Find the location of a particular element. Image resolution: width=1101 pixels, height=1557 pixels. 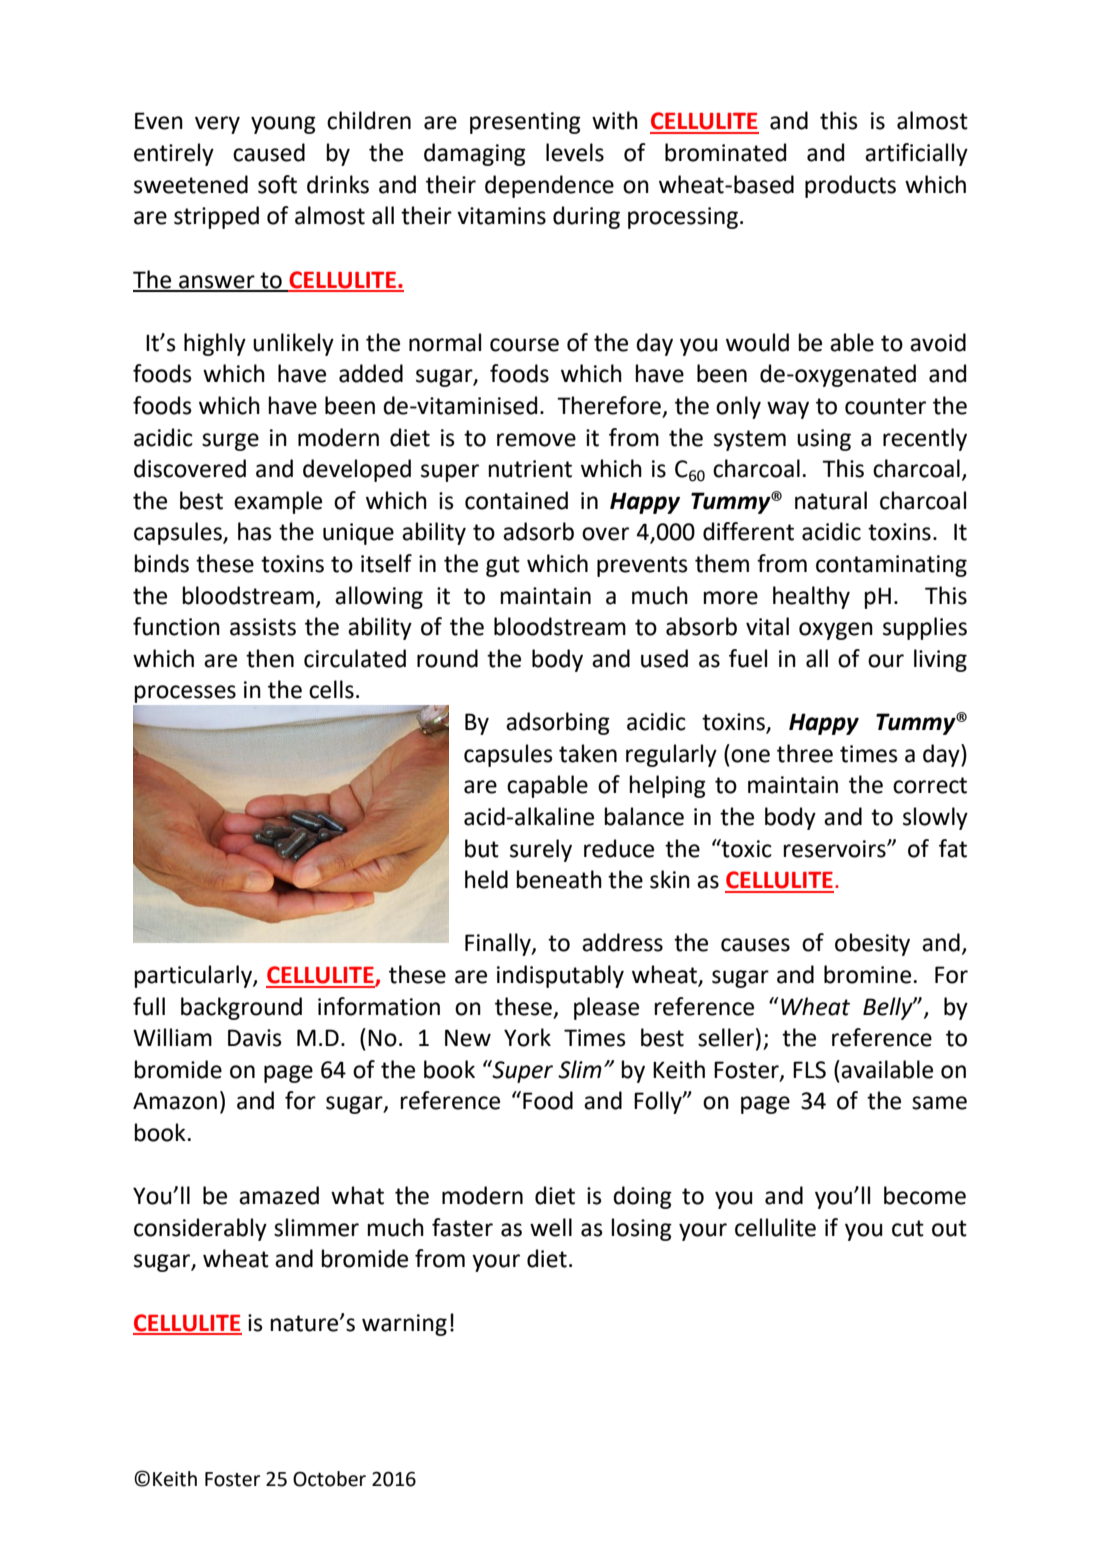

well is located at coordinates (551, 1227).
